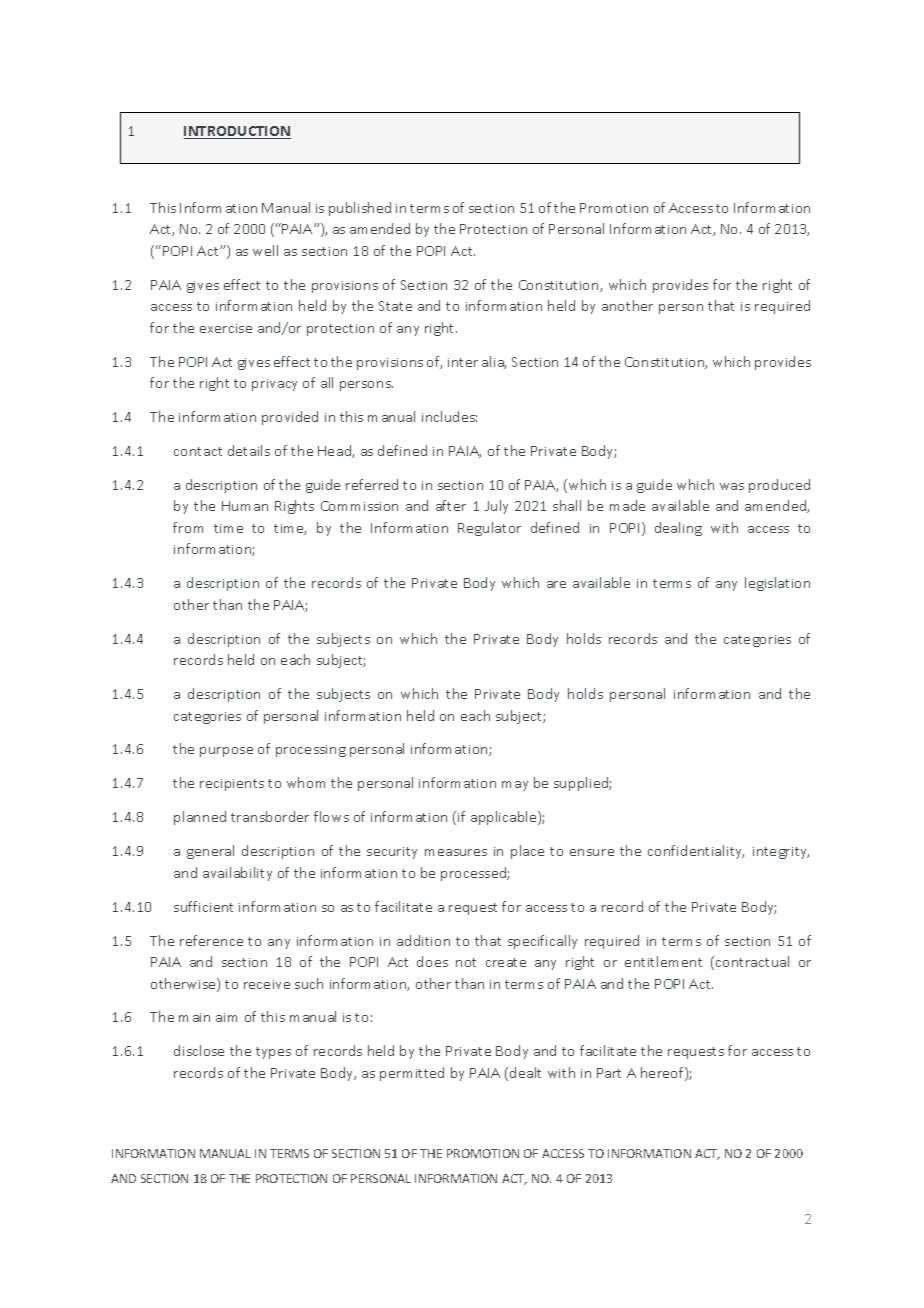  I want to click on are, so click(556, 584).
